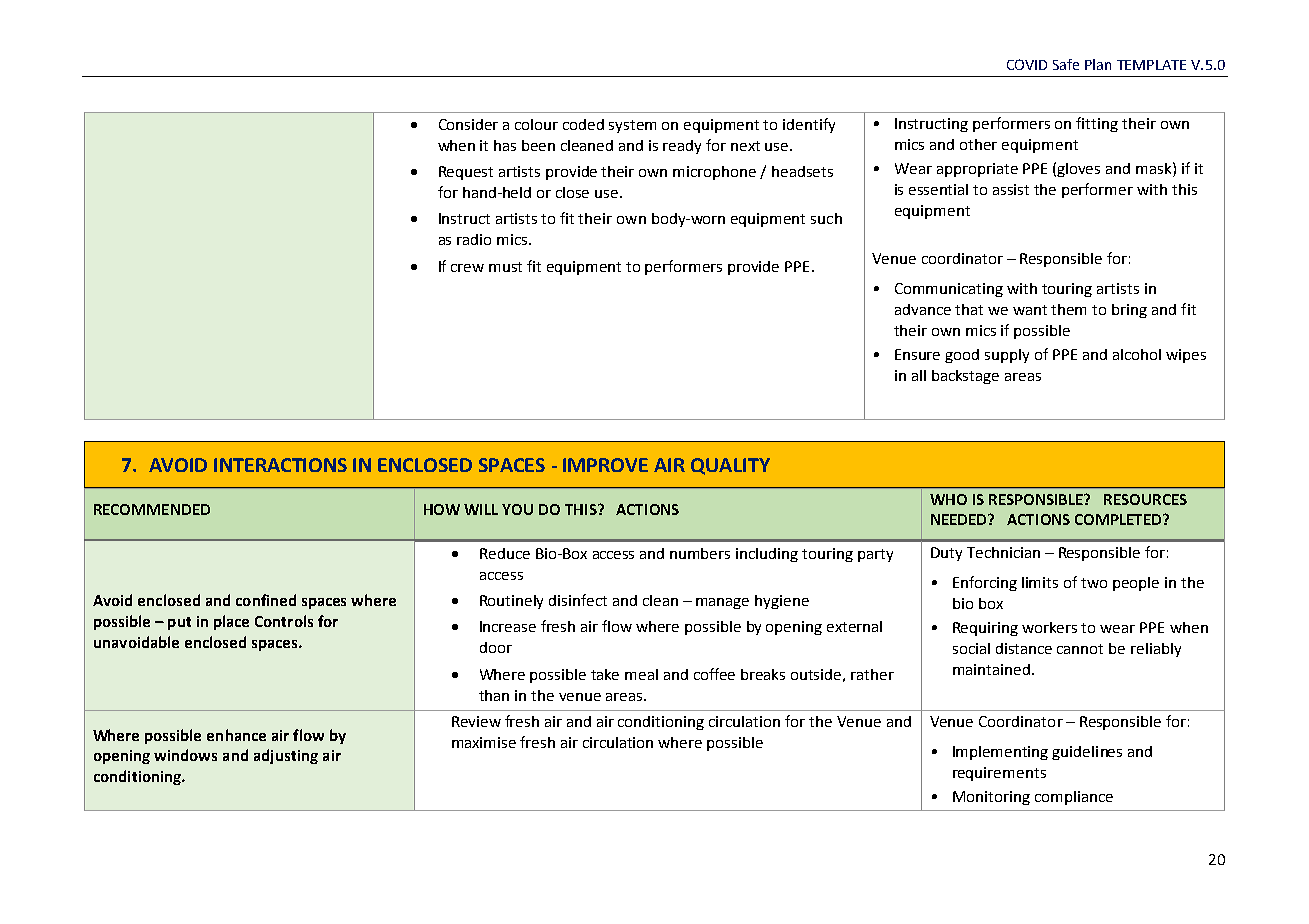 The height and width of the page is (924, 1309). What do you see at coordinates (1068, 309) in the page?
I see `them` at bounding box center [1068, 309].
